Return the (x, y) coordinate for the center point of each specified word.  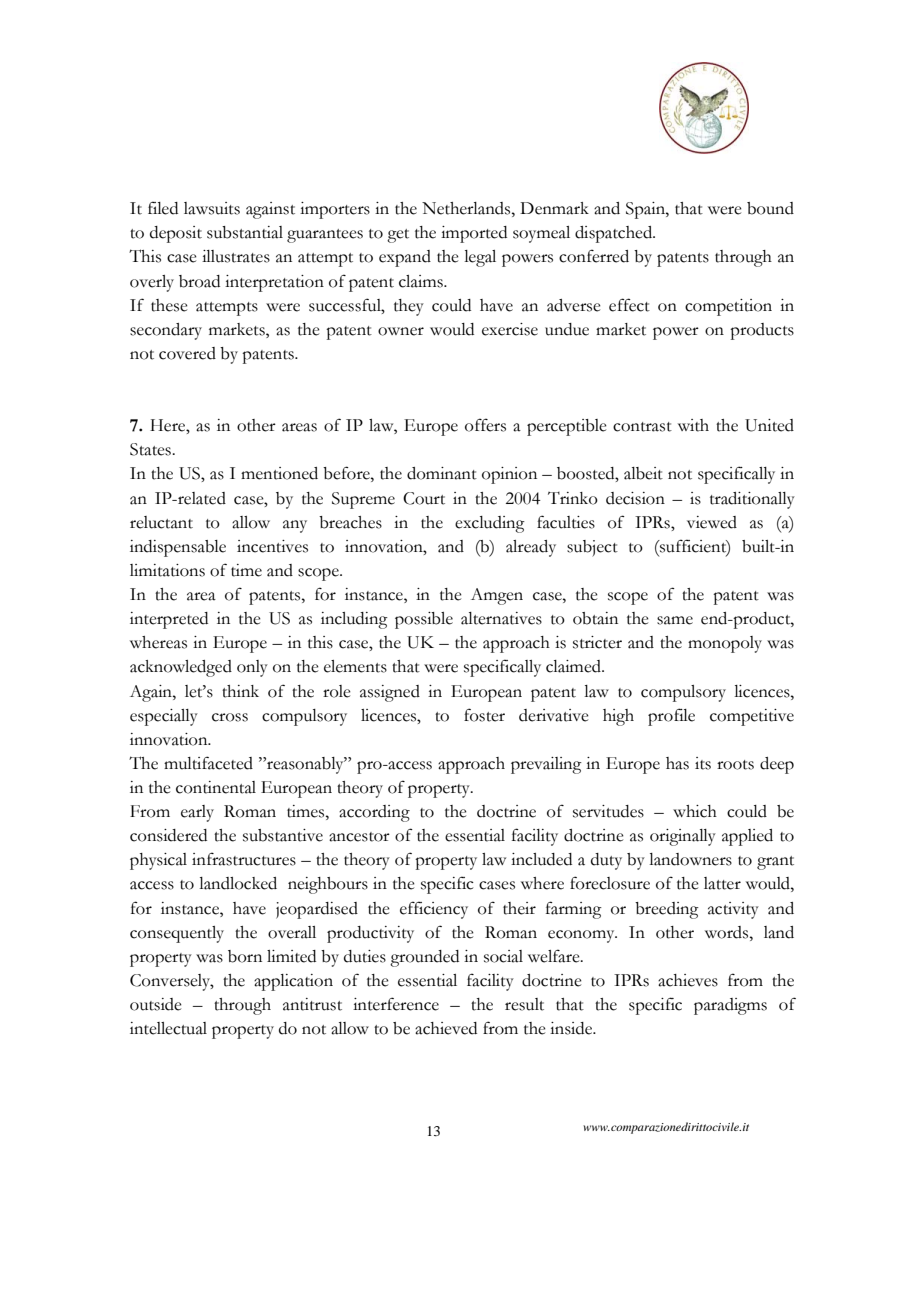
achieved (446, 1028)
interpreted (169, 620)
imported (474, 234)
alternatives (501, 618)
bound (770, 208)
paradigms (730, 1006)
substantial (245, 232)
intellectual (168, 1028)
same (675, 620)
